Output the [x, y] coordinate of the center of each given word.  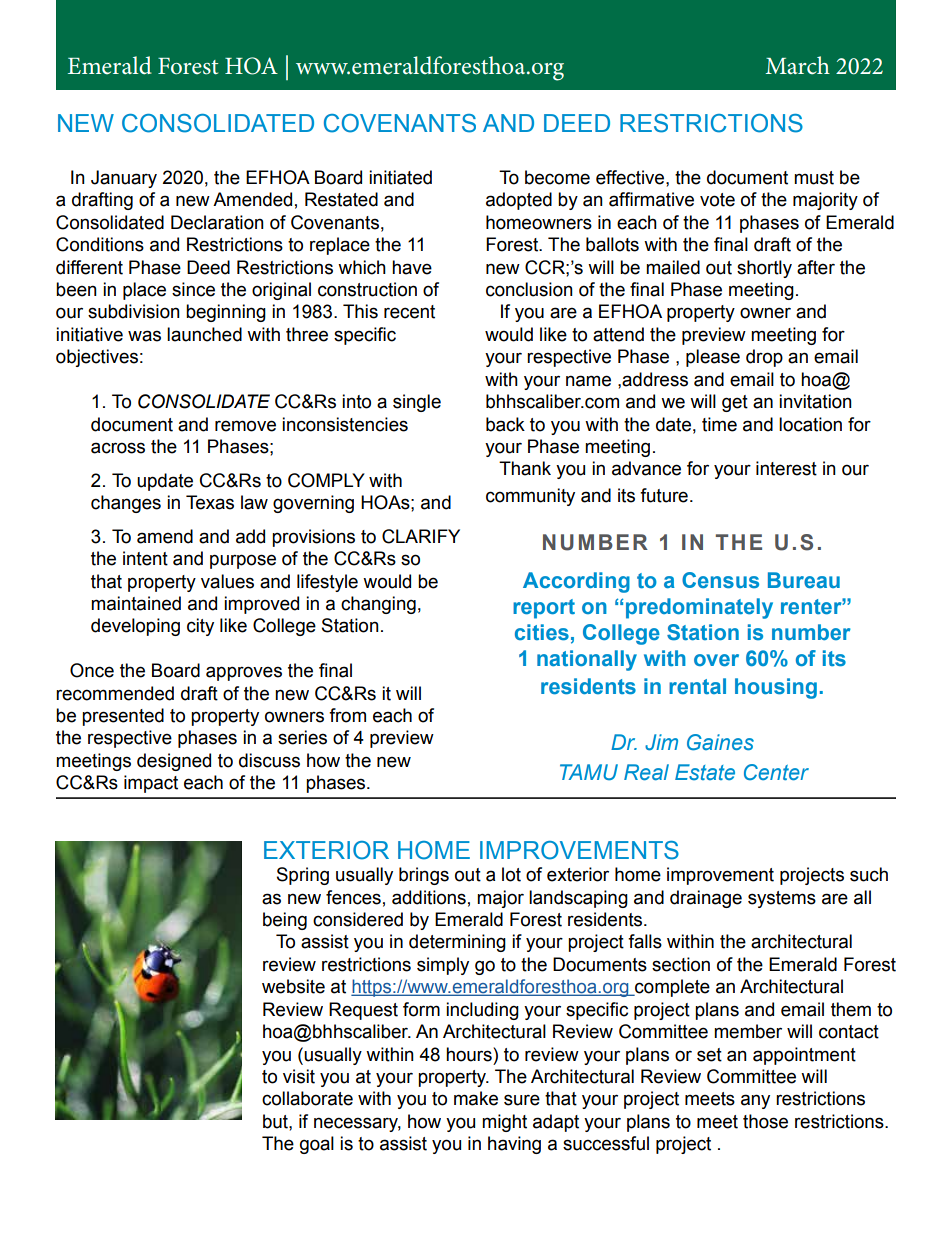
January [124, 179]
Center [776, 772]
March [797, 65]
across [118, 448]
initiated [400, 177]
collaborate [307, 1098]
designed [174, 762]
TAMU [589, 772]
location [810, 424]
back [505, 424]
